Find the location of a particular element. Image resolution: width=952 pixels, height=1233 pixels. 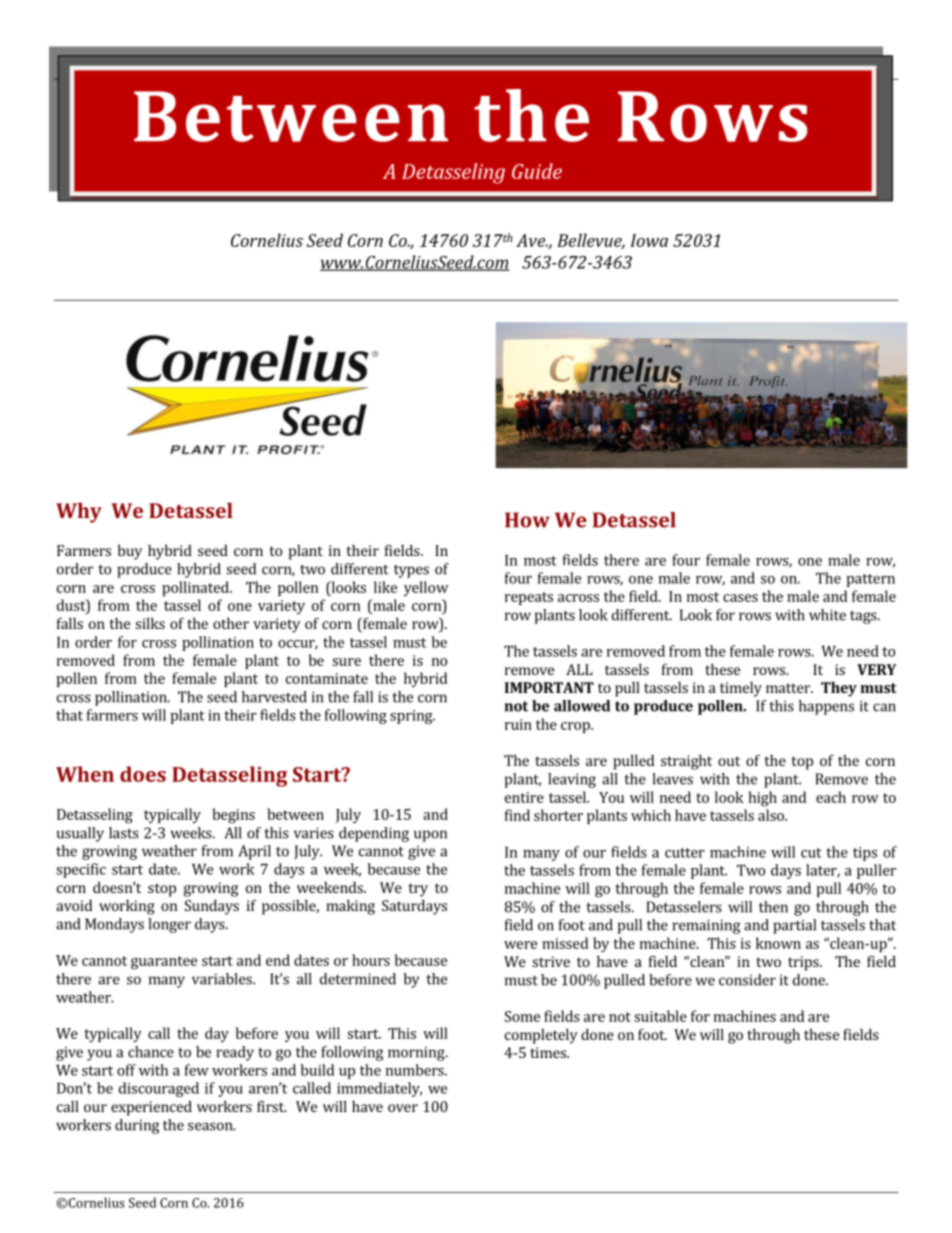

pattern is located at coordinates (870, 580).
